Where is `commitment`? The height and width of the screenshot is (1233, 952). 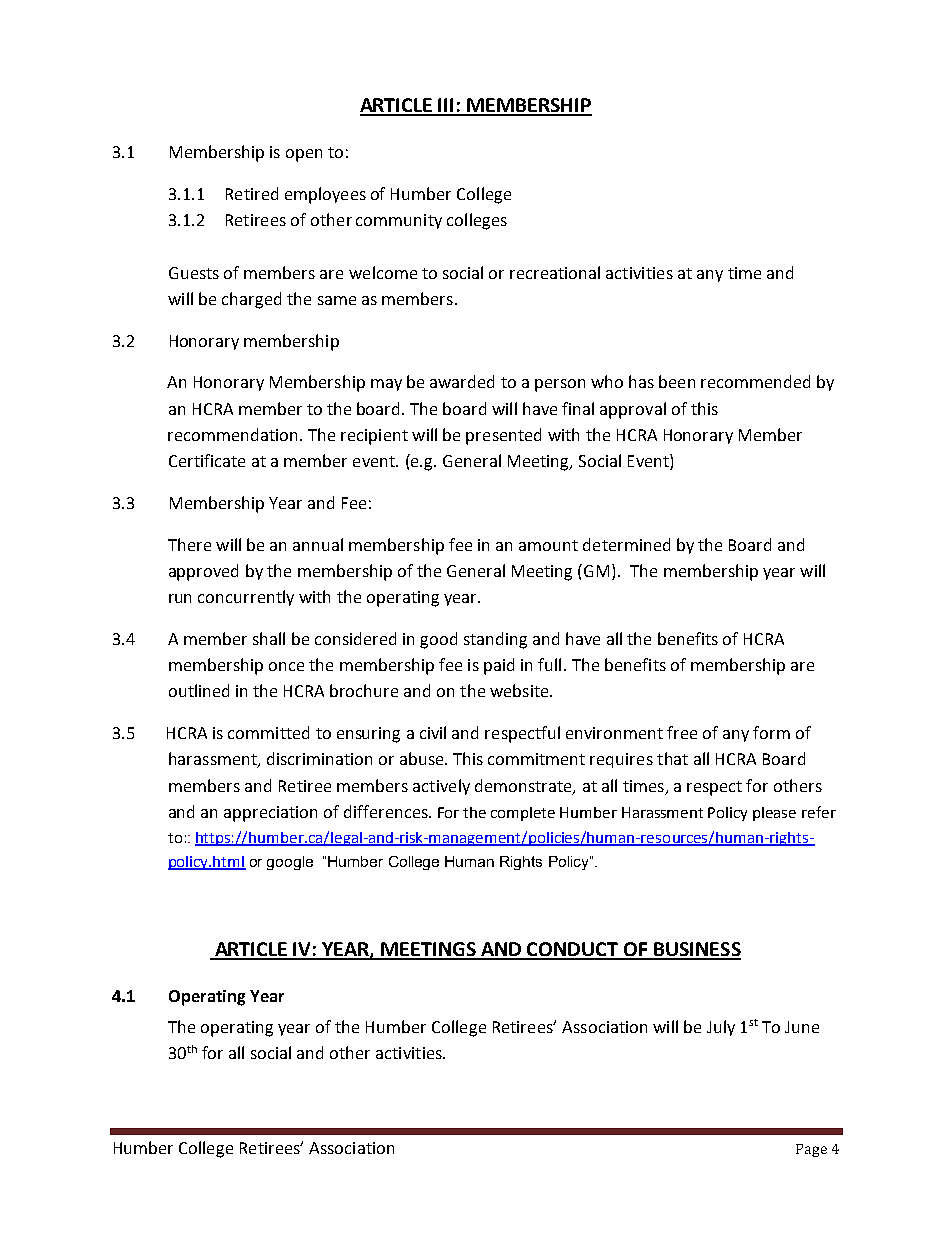
commitment is located at coordinates (536, 759).
